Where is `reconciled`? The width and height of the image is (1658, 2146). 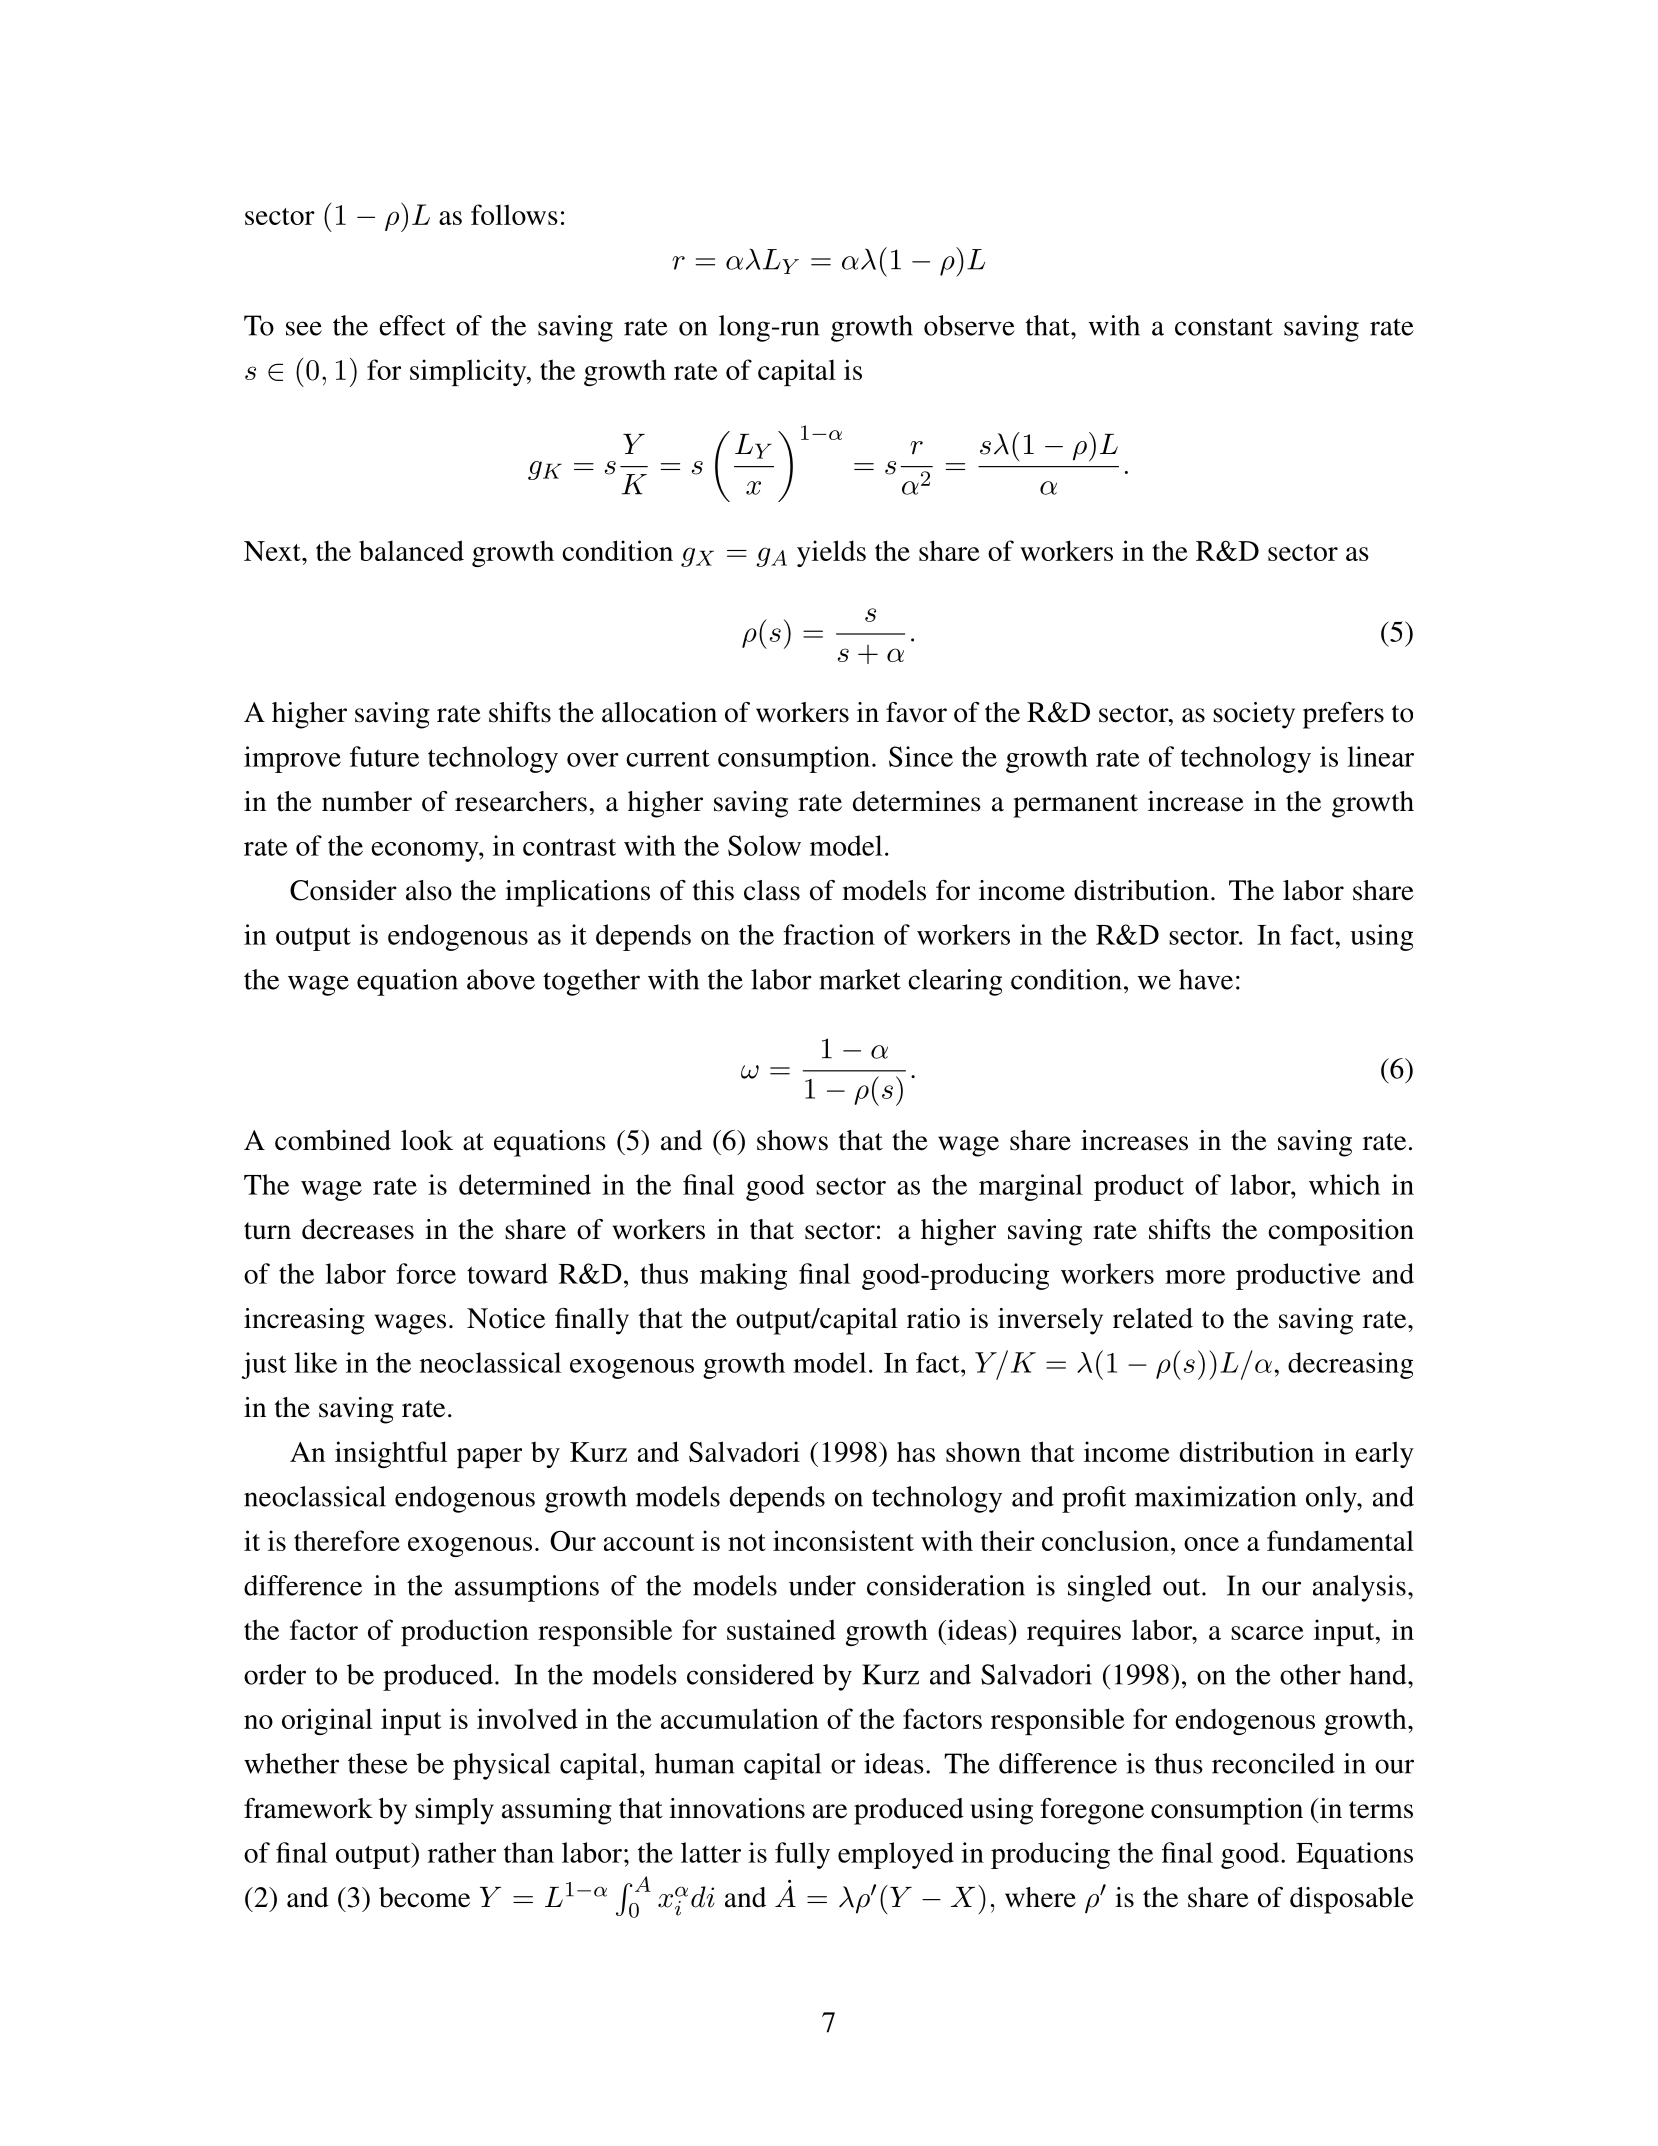 reconciled is located at coordinates (1273, 1763).
